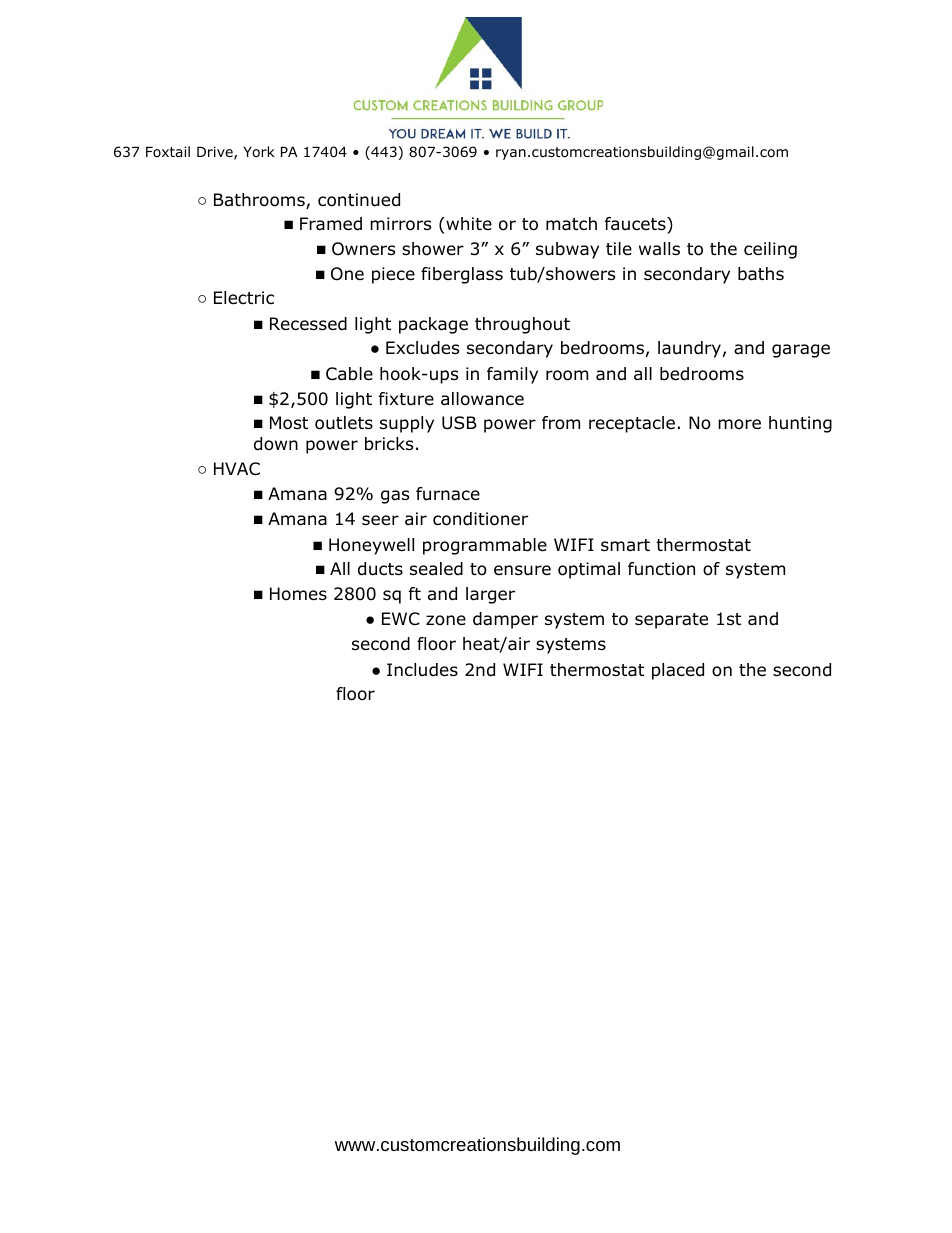 Image resolution: width=952 pixels, height=1233 pixels. I want to click on York, so click(259, 152).
